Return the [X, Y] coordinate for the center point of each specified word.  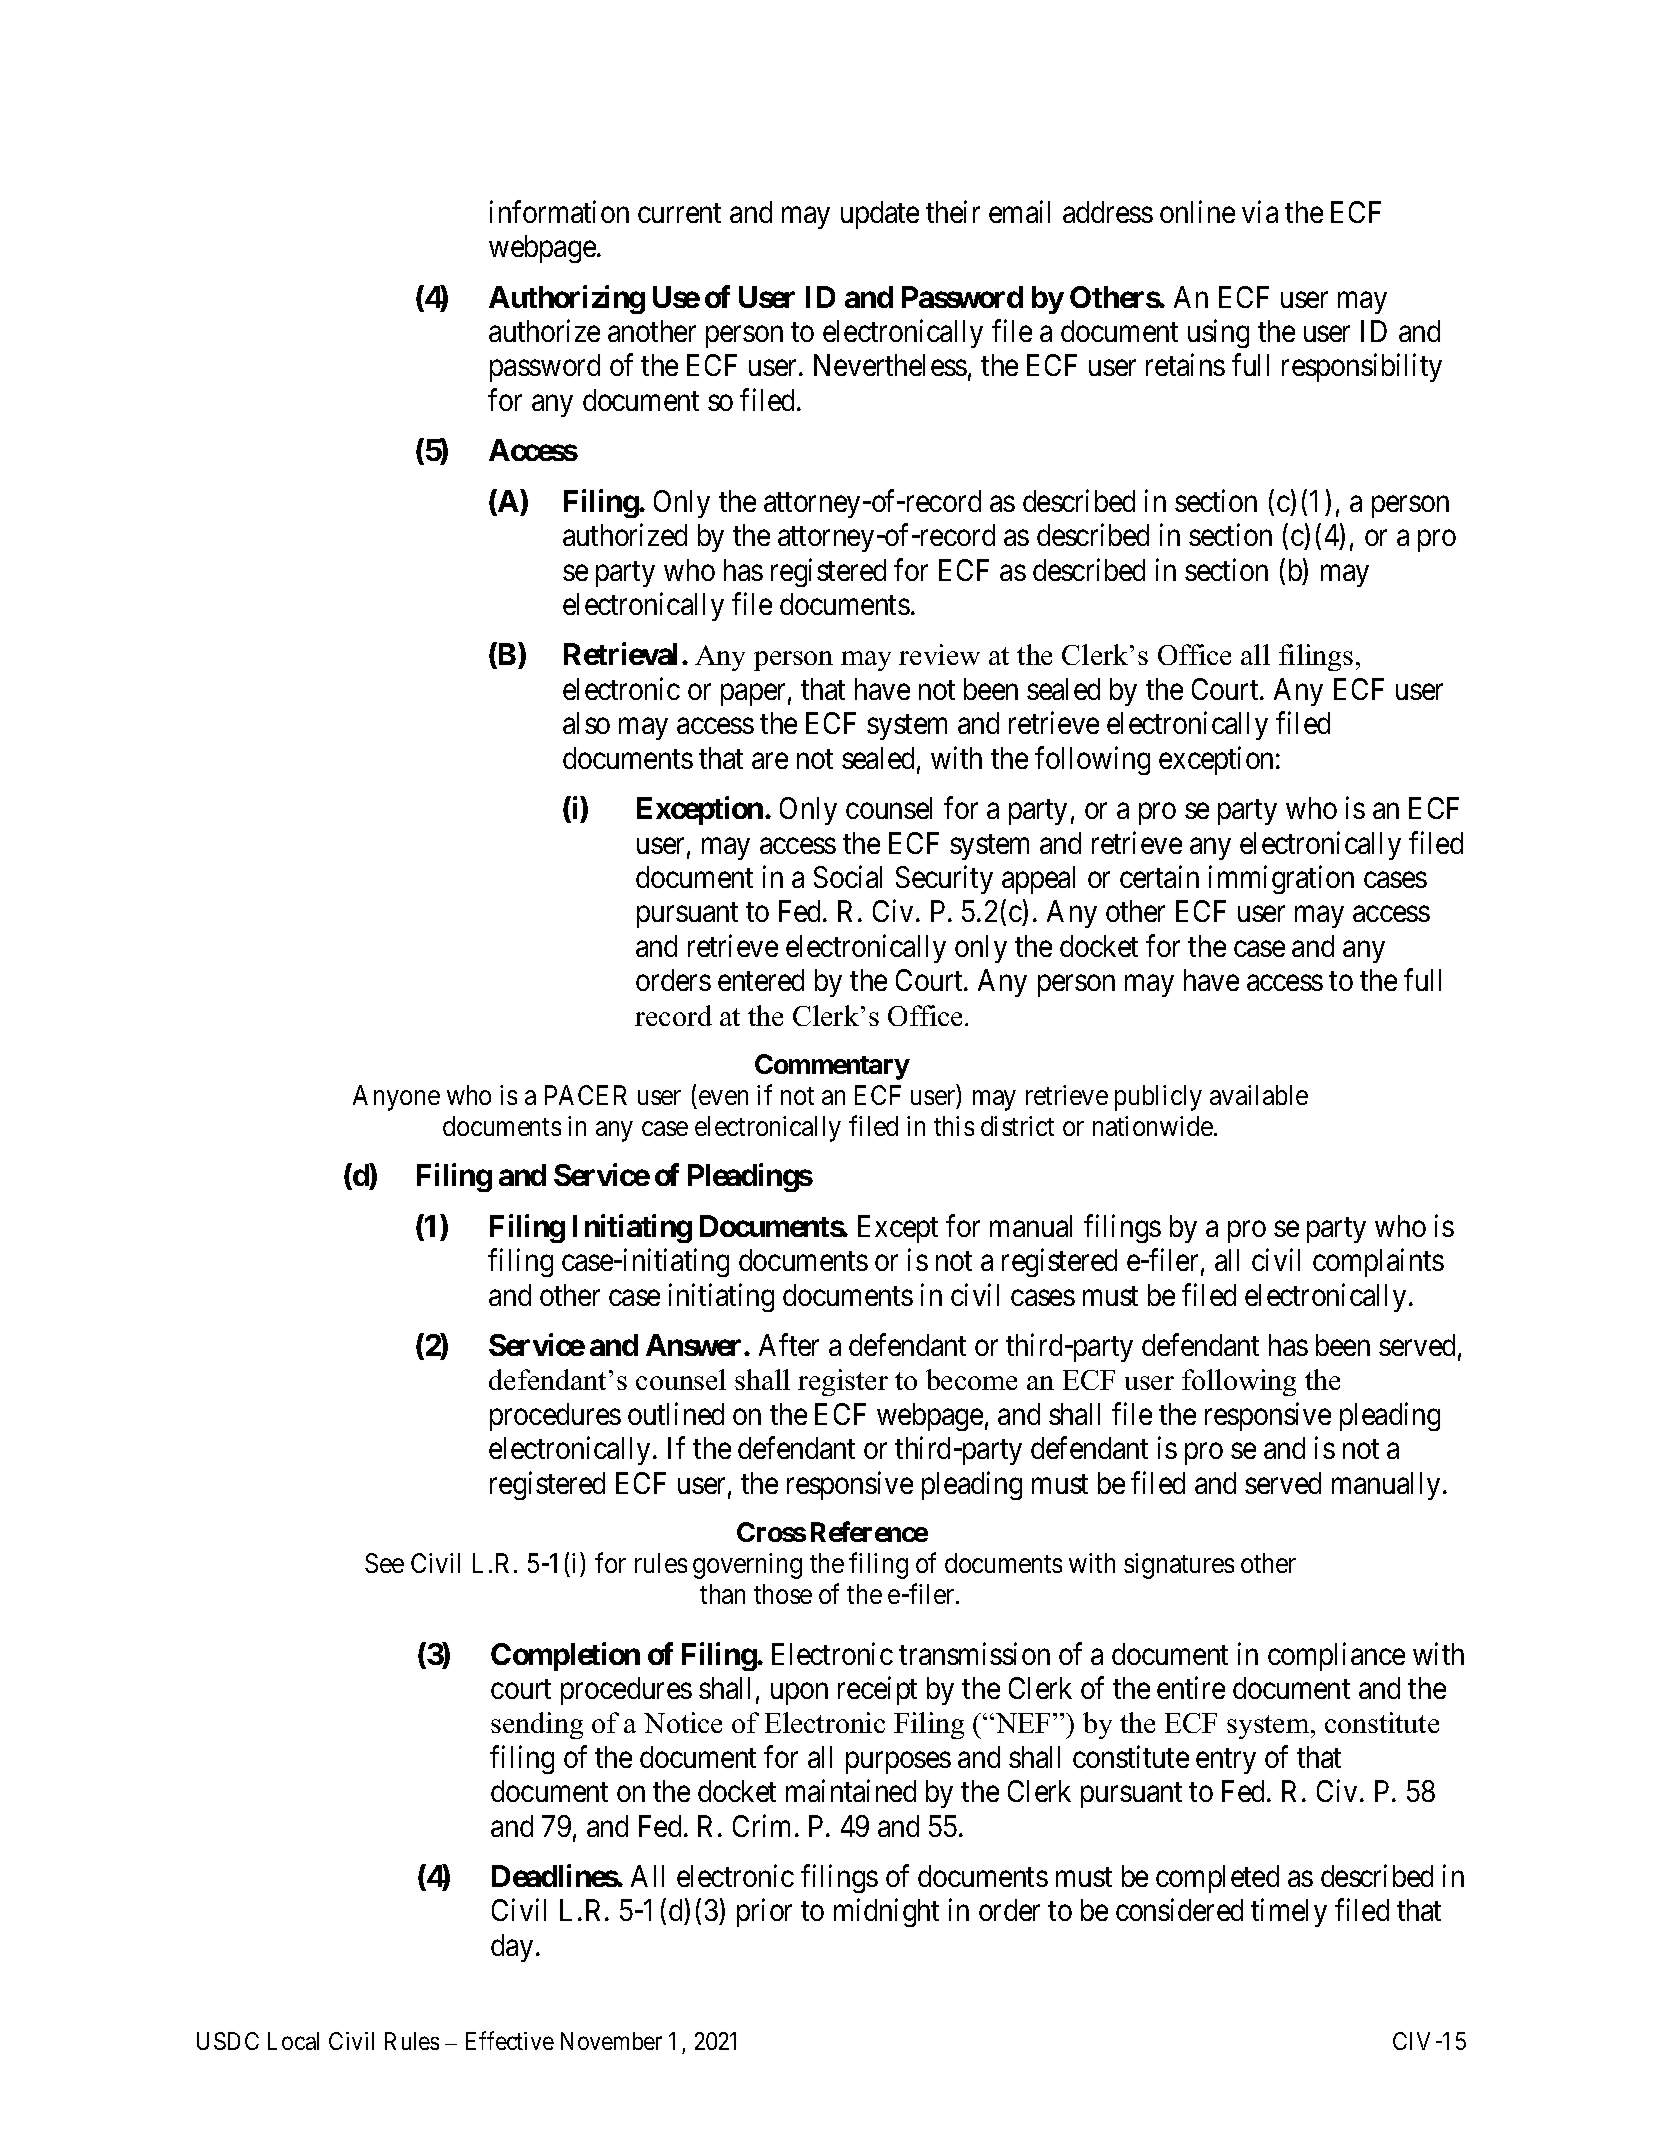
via [1260, 211]
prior [764, 1913]
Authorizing [567, 299]
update [880, 215]
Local [293, 2041]
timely [1289, 1913]
